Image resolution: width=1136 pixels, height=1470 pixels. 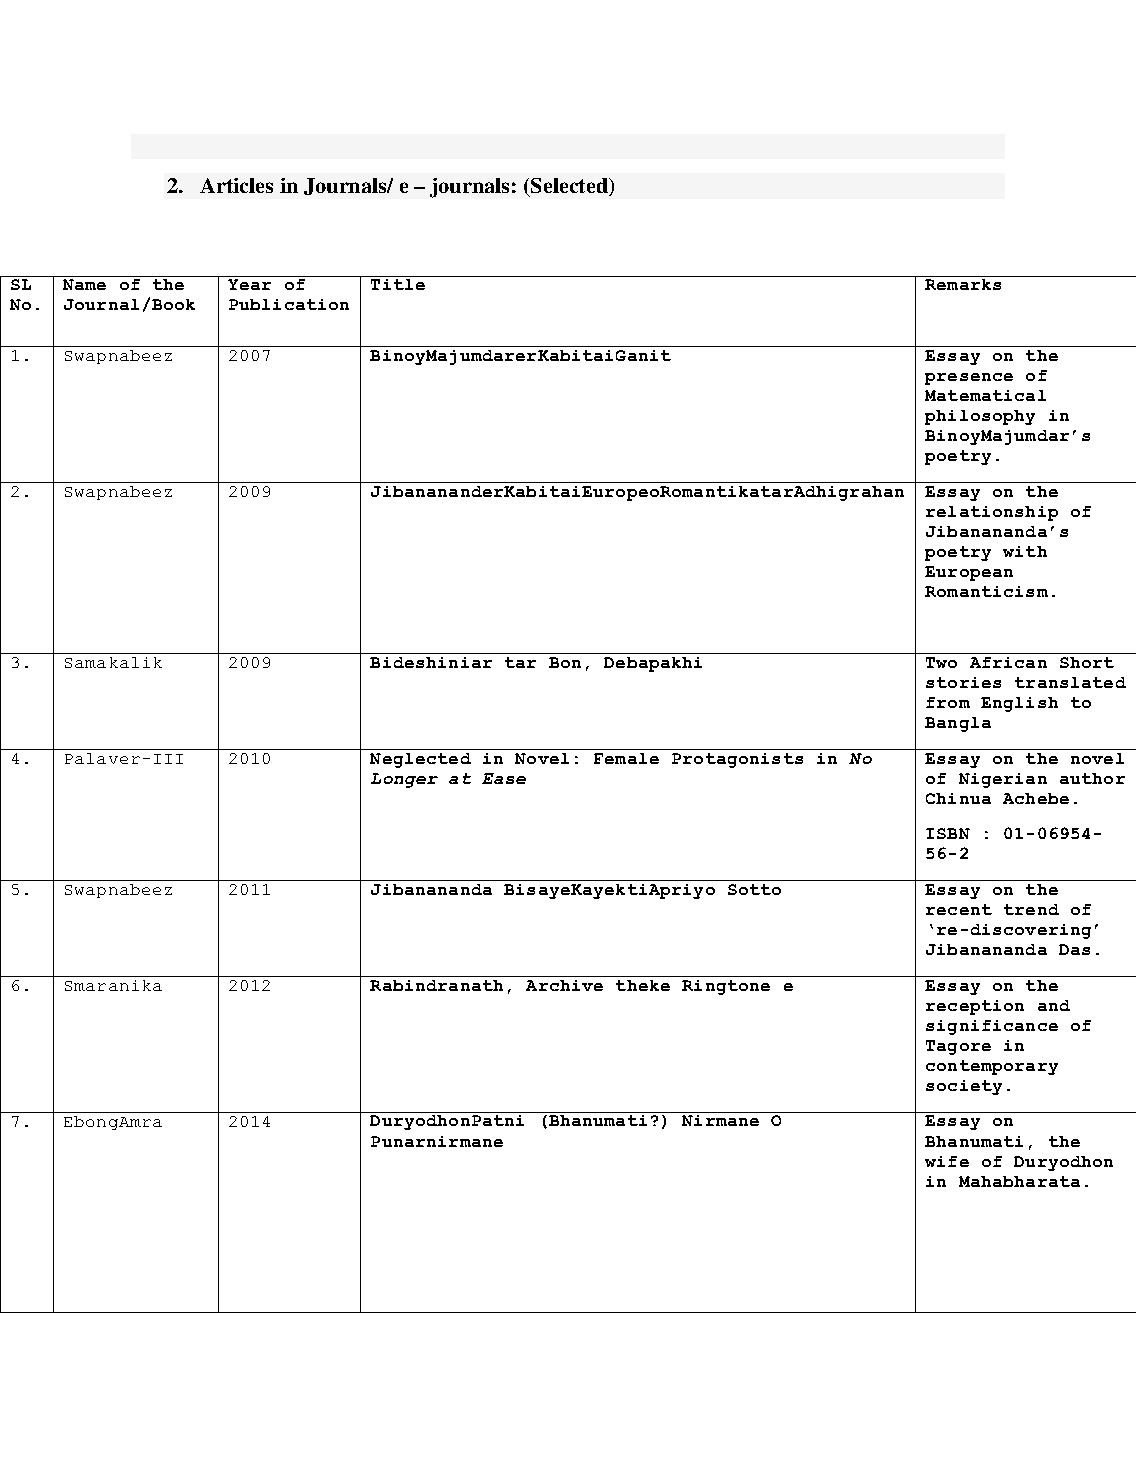 What do you see at coordinates (947, 1161) in the screenshot?
I see `wife` at bounding box center [947, 1161].
